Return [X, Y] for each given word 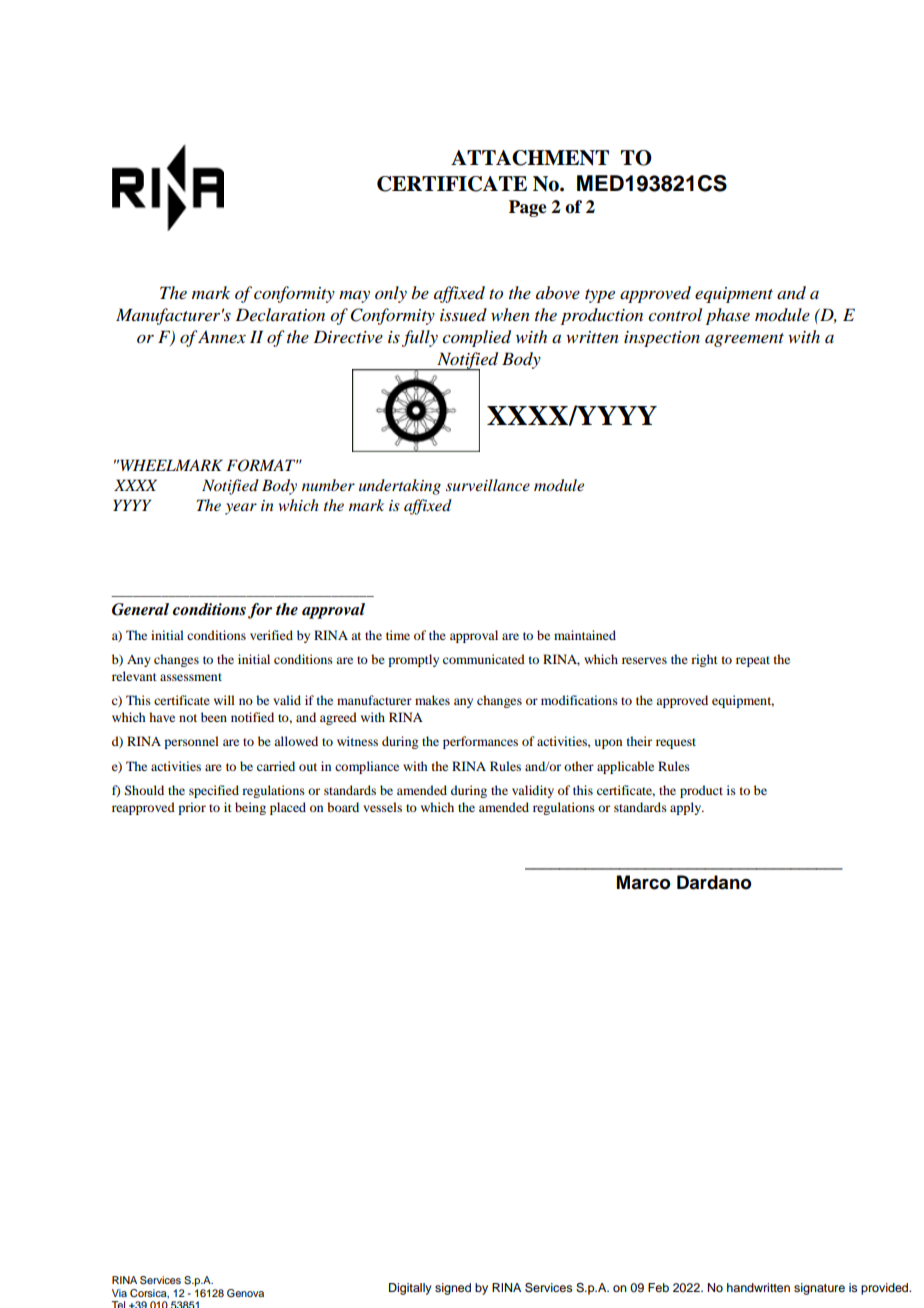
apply [687, 808]
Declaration [280, 314]
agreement [744, 340]
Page [528, 208]
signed [453, 1289]
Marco [643, 882]
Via [119, 1293]
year [241, 509]
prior [192, 808]
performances [480, 742]
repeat [753, 661]
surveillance [488, 485]
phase [728, 316]
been [214, 717]
